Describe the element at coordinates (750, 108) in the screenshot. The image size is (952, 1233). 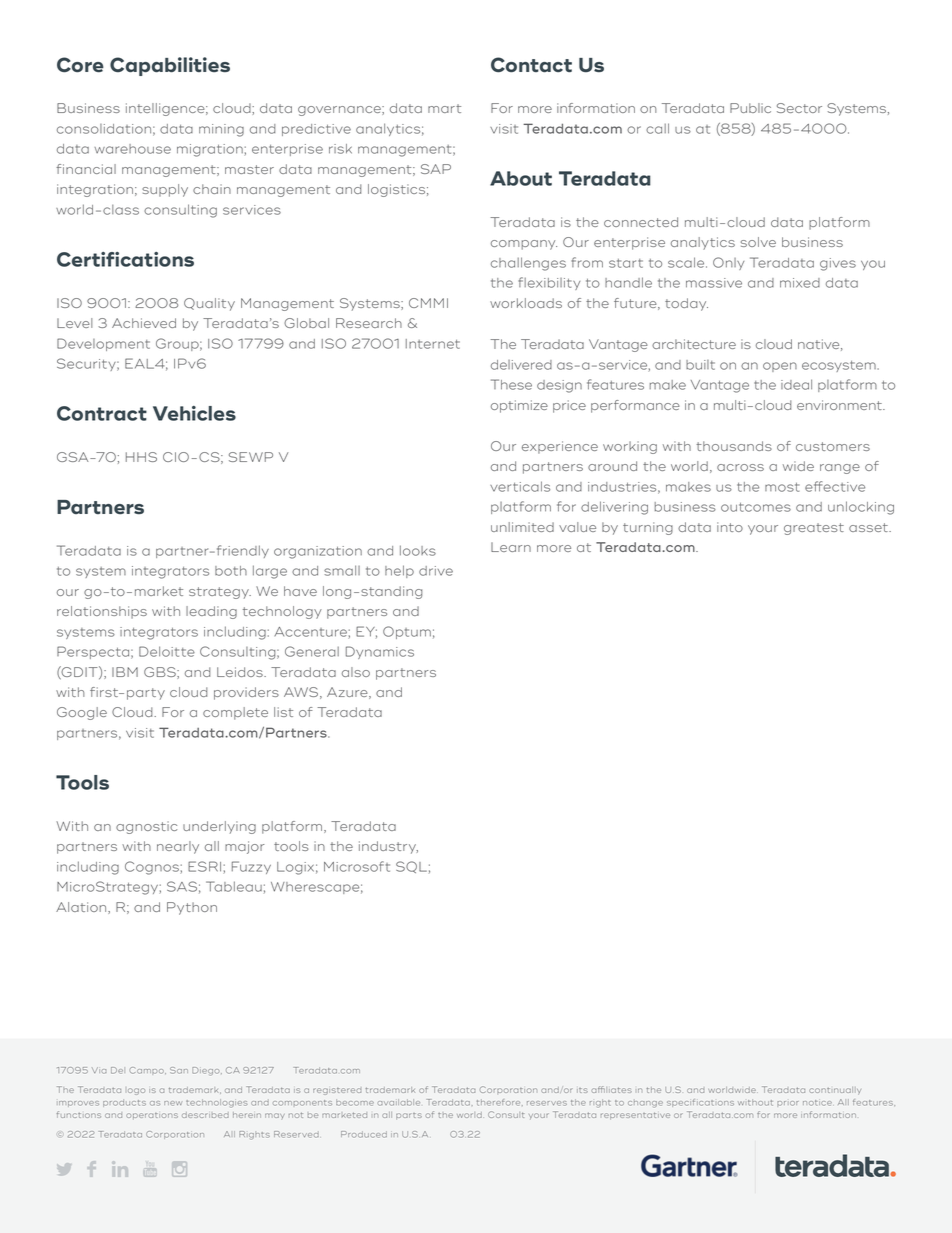
I see `Public` at that location.
